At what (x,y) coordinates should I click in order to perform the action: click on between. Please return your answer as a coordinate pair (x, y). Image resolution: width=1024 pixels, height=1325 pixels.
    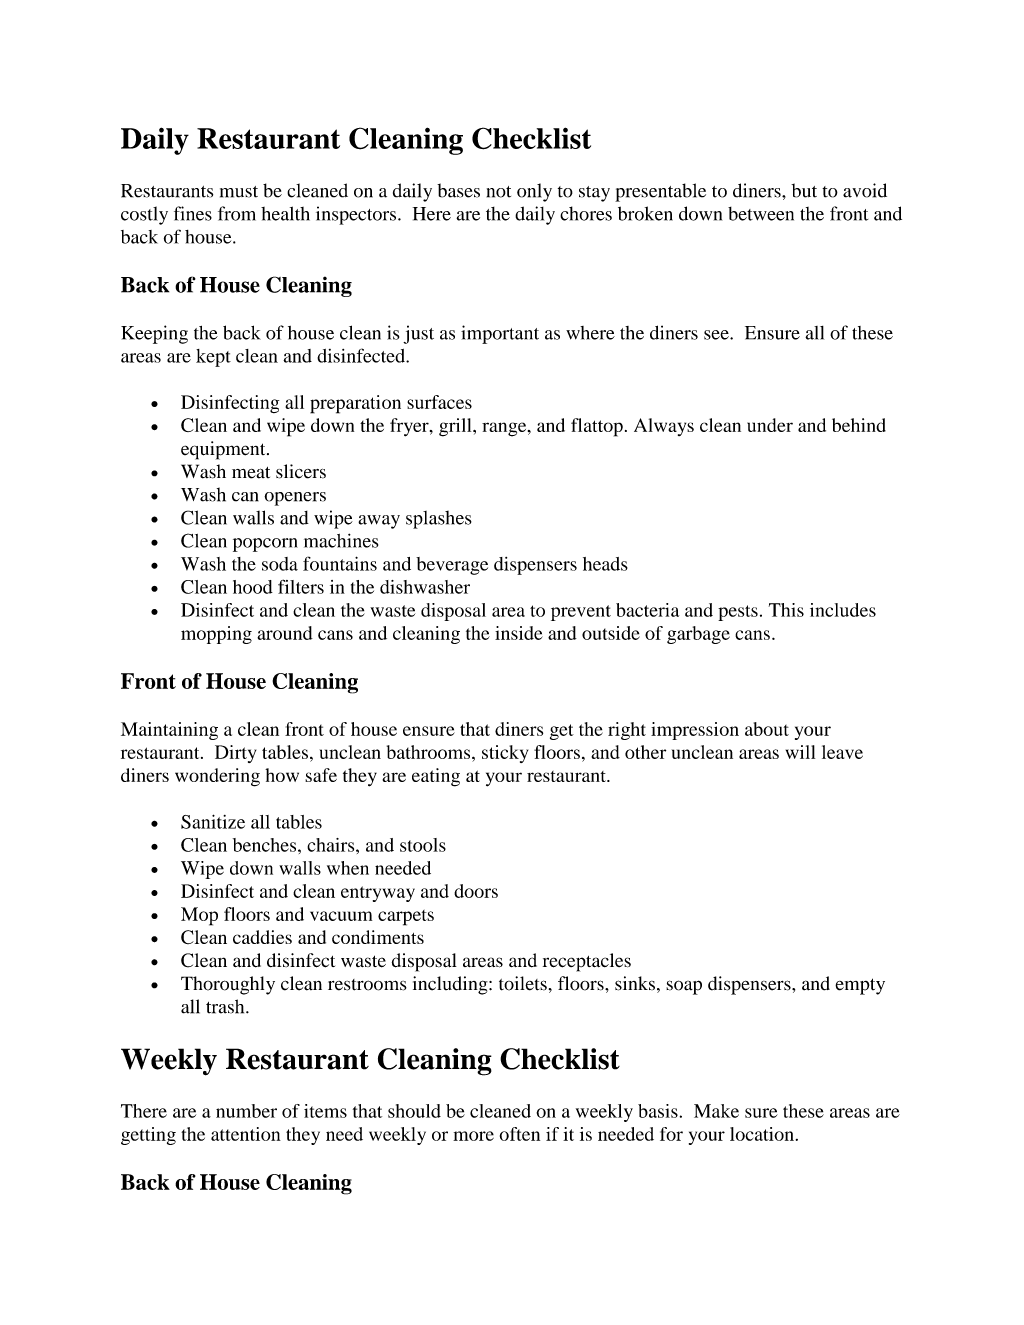
    Looking at the image, I should click on (761, 214).
